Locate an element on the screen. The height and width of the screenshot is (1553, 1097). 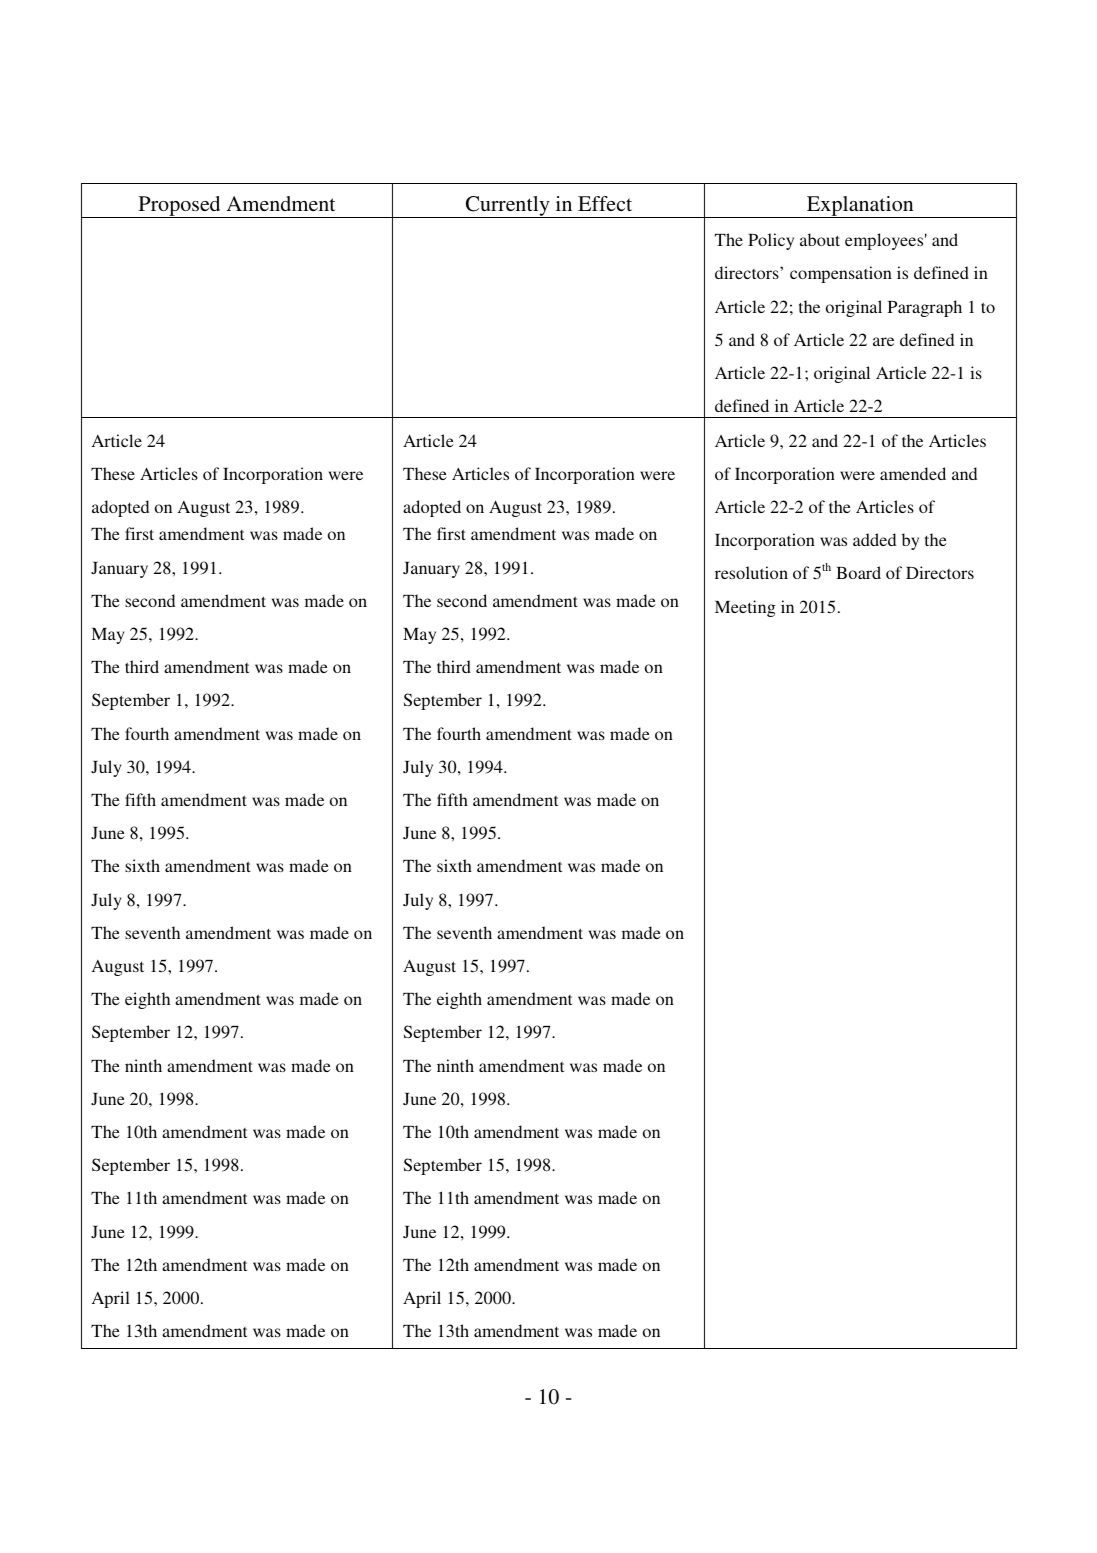
resolution is located at coordinates (751, 572).
